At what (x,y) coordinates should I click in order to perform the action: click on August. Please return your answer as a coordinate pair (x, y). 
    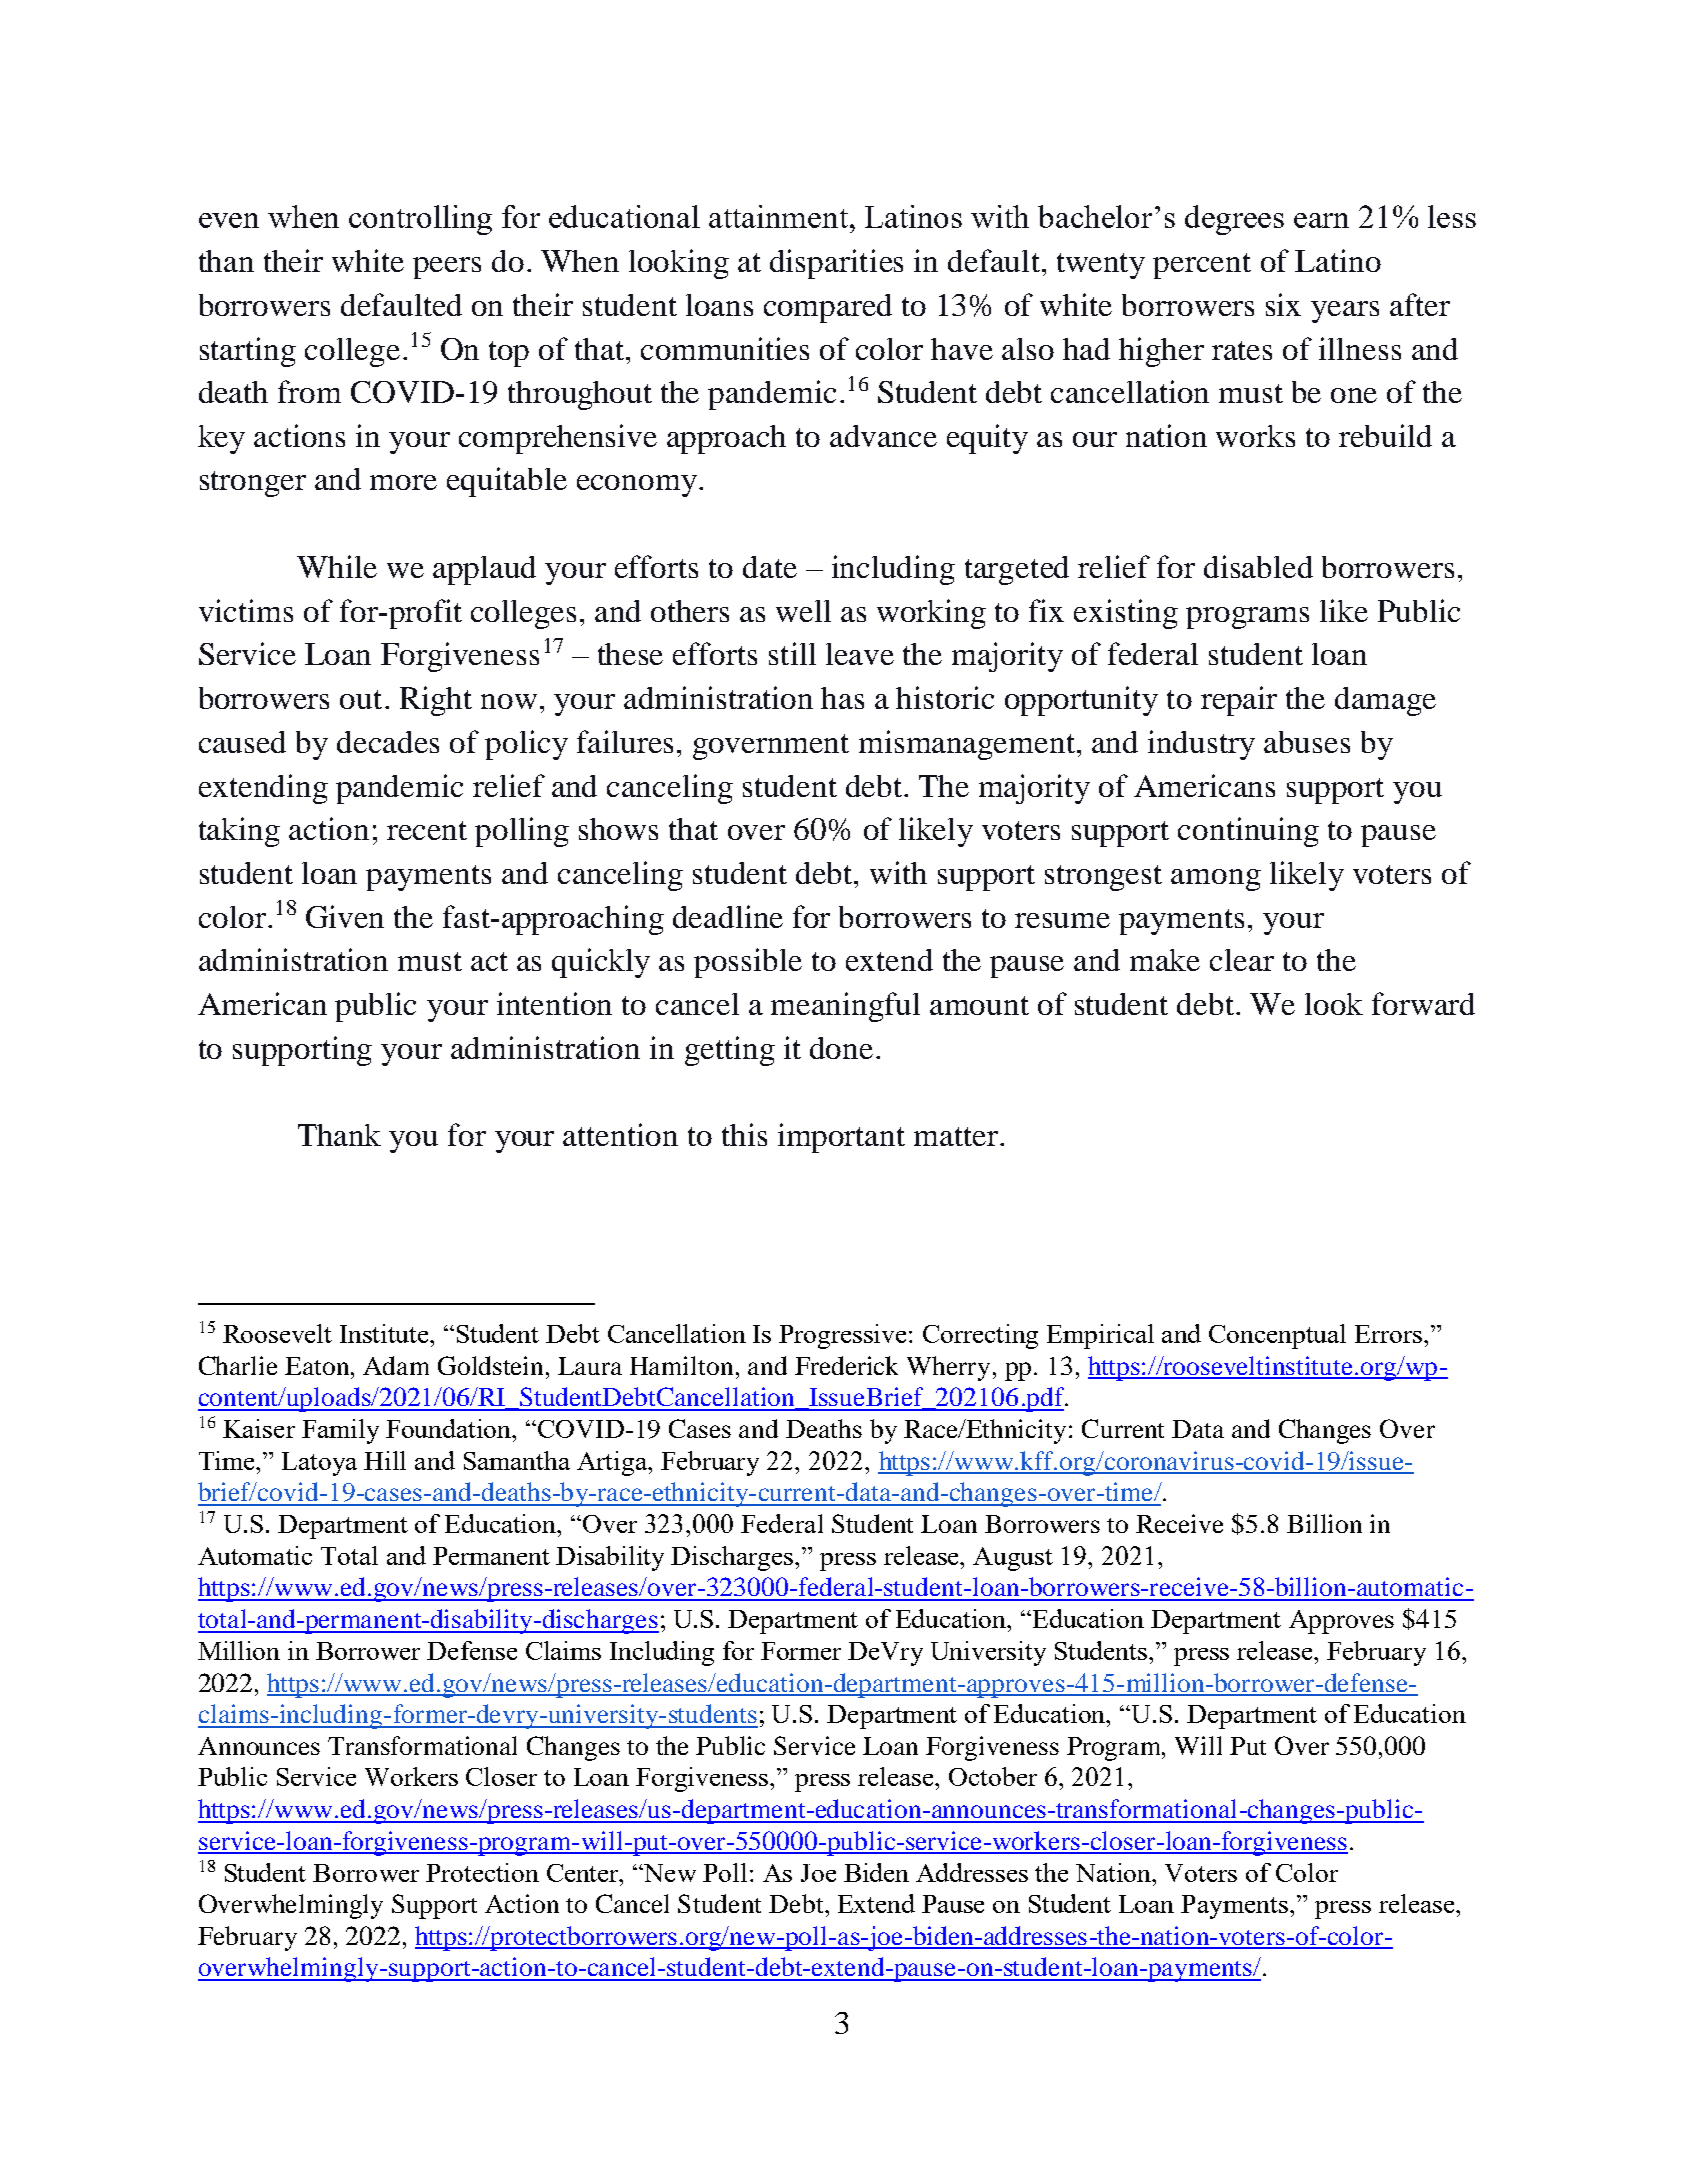
    Looking at the image, I should click on (1013, 1559).
